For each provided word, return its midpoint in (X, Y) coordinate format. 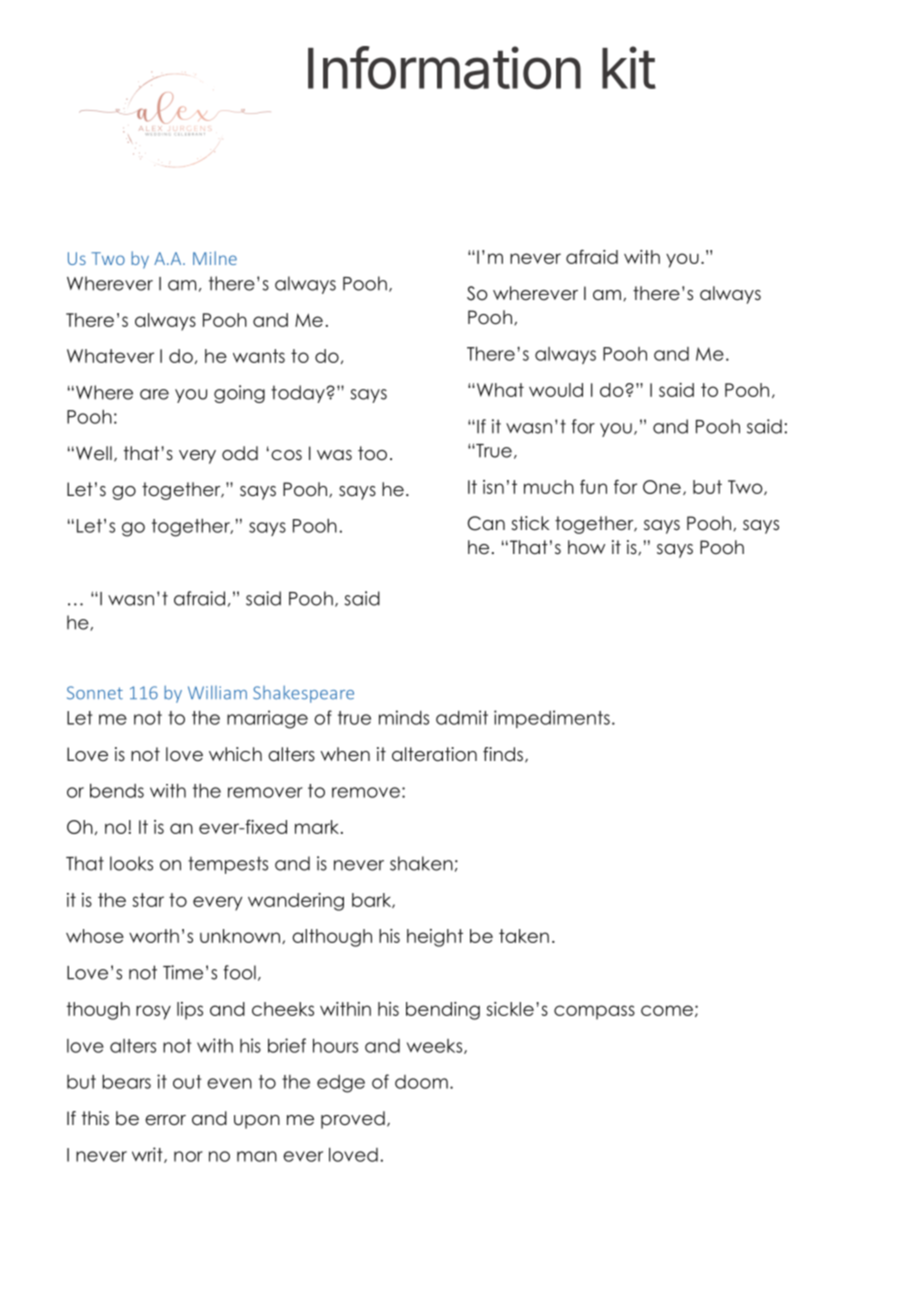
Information (444, 67)
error (165, 1120)
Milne (215, 258)
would (556, 390)
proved (353, 1120)
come (667, 1010)
